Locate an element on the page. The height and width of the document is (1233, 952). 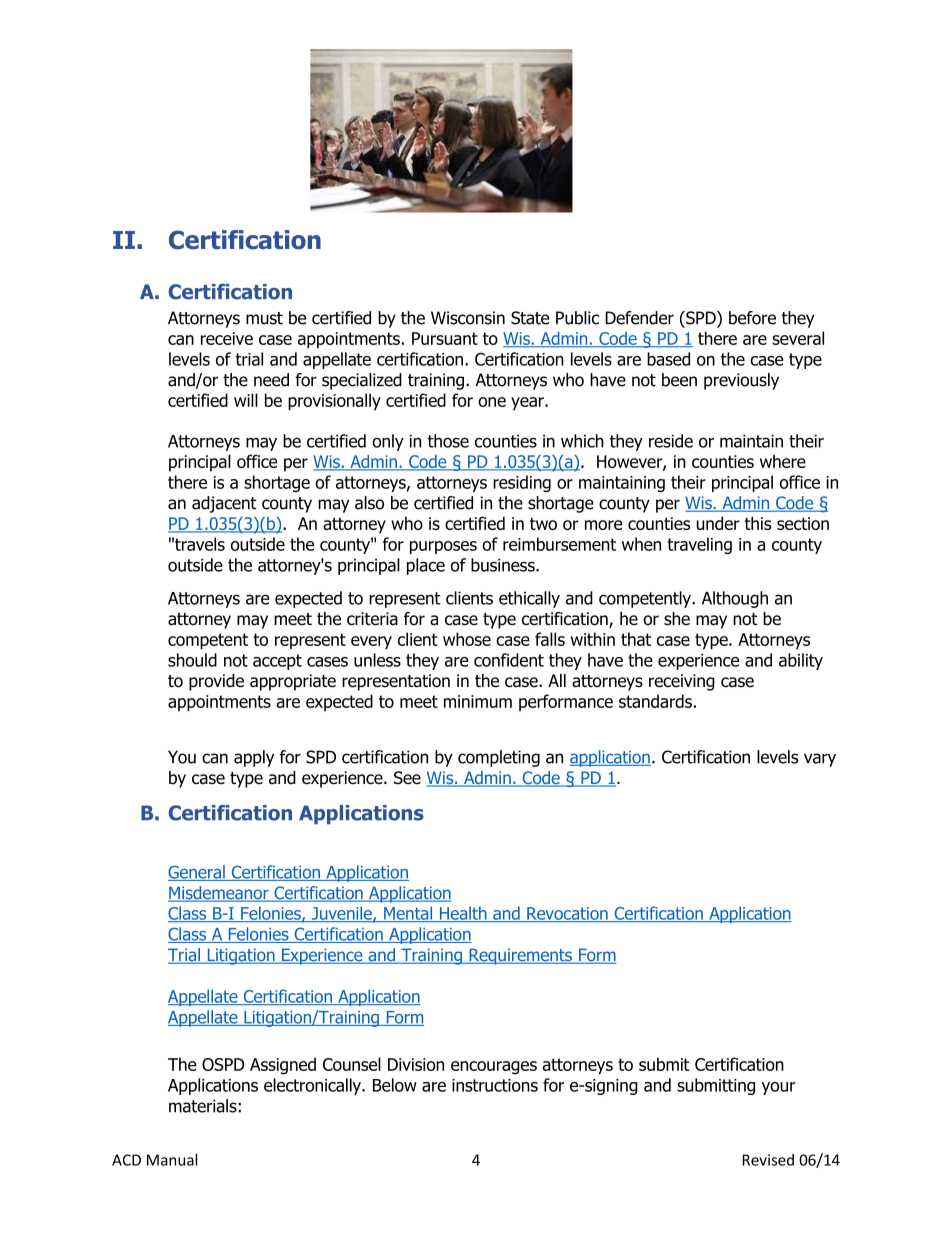
receive is located at coordinates (227, 338).
